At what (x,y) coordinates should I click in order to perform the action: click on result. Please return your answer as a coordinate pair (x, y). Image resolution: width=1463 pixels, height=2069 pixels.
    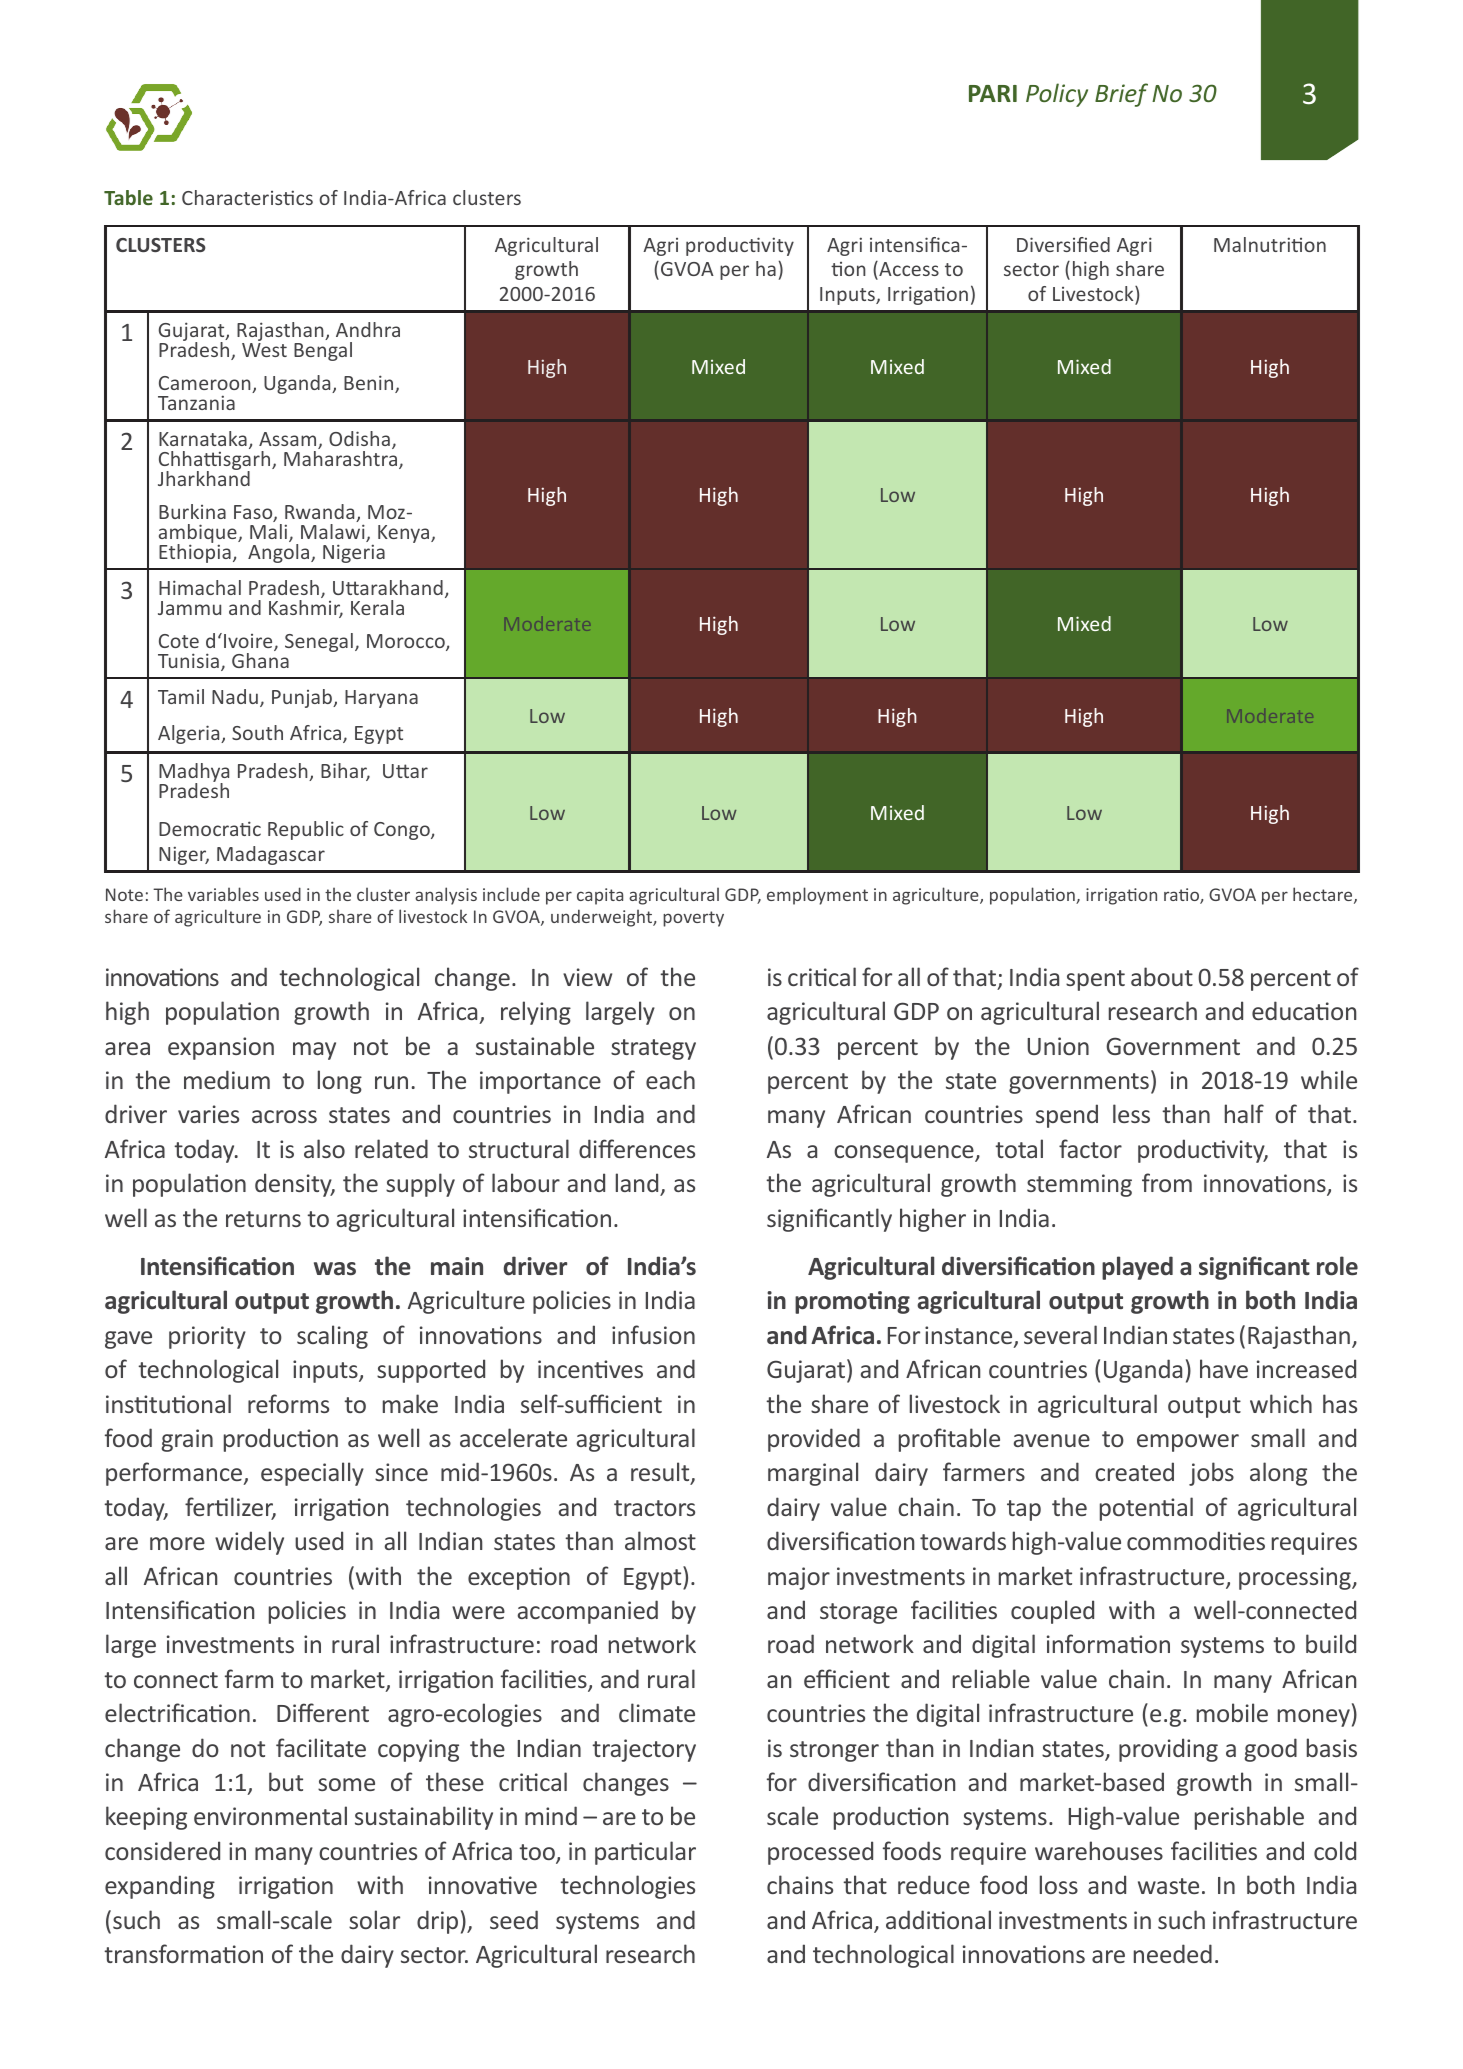
    Looking at the image, I should click on (661, 1473).
